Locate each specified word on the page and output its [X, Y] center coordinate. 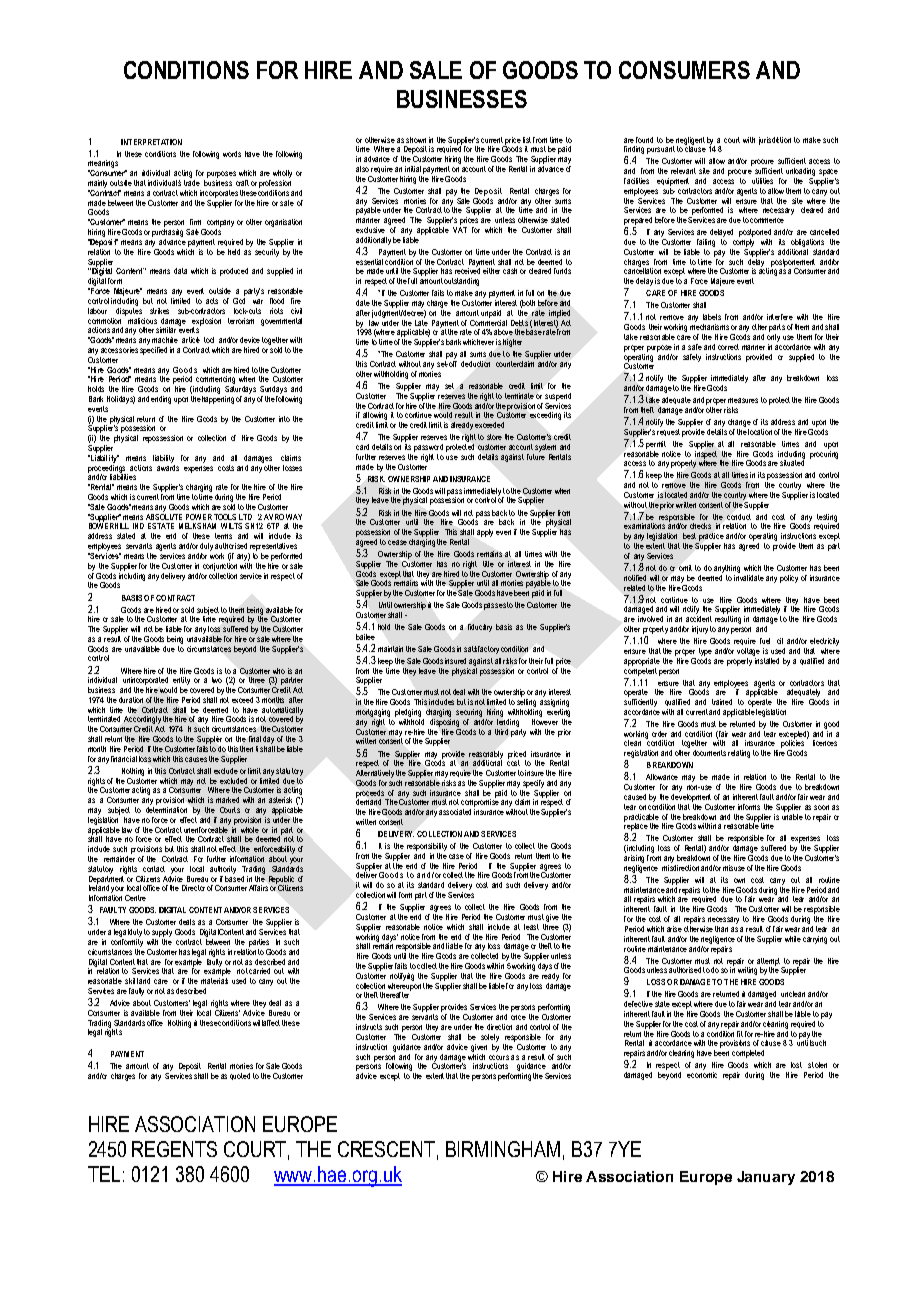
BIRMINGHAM [503, 1149]
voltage [748, 652]
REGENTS [174, 1149]
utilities [762, 181]
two [217, 680]
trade [192, 181]
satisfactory [481, 650]
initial [413, 169]
